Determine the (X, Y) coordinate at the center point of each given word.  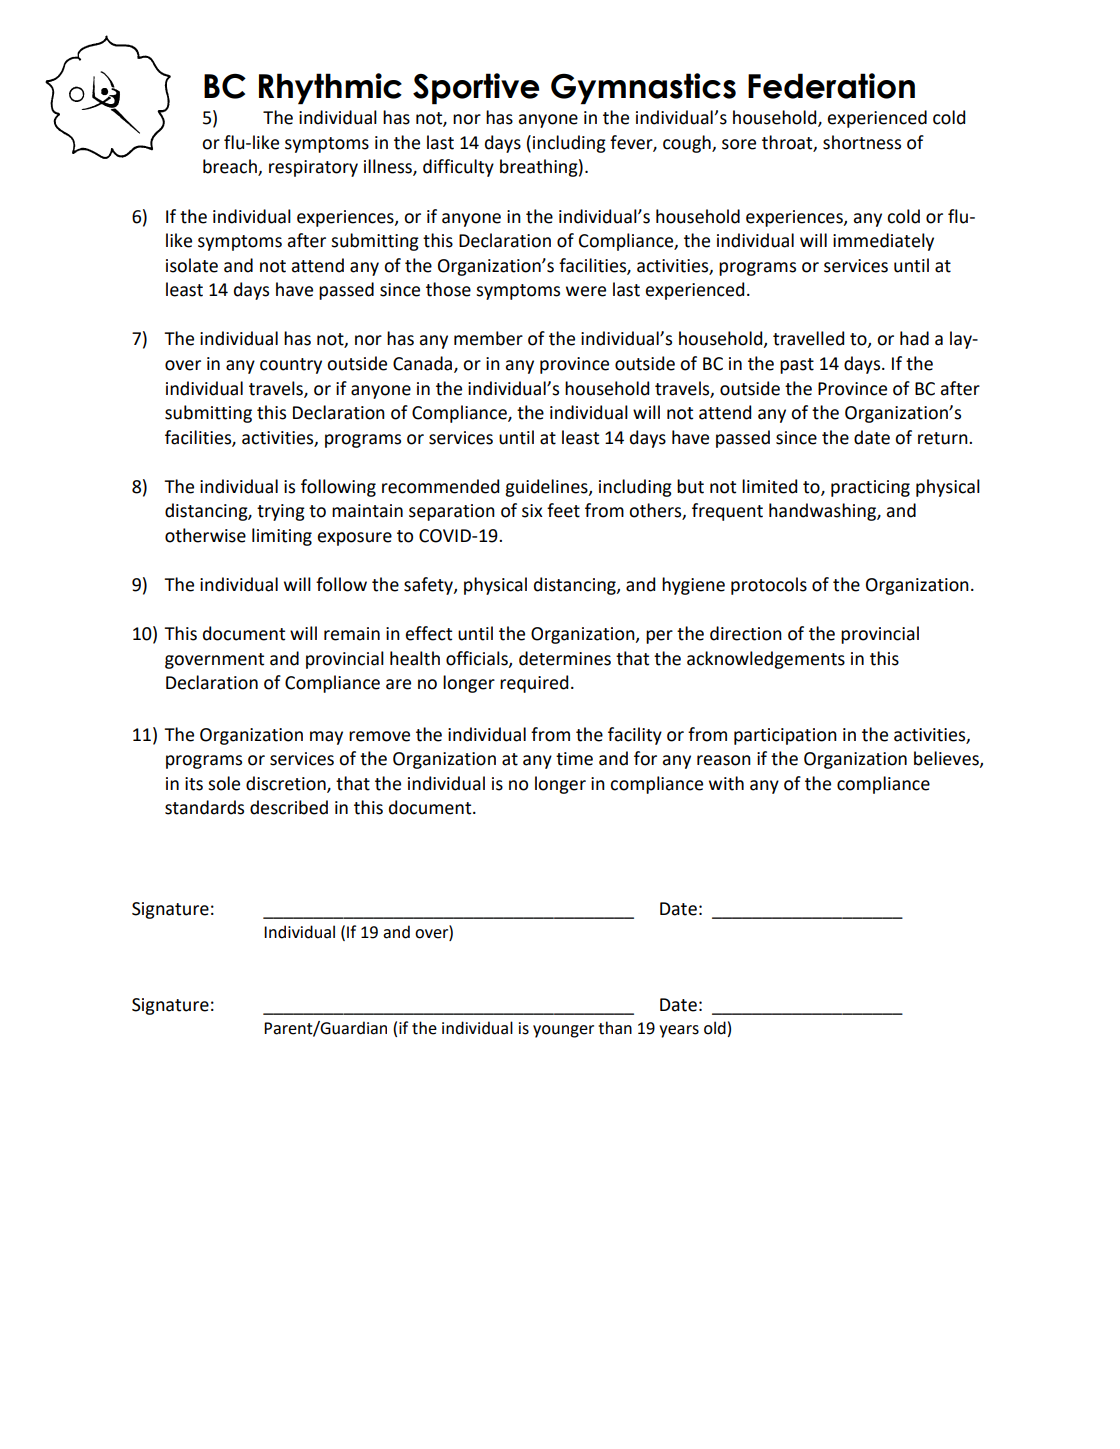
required (534, 684)
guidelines (547, 488)
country (291, 366)
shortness (862, 142)
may (326, 738)
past (797, 366)
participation (785, 736)
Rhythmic (330, 89)
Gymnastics (643, 89)
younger (563, 1031)
